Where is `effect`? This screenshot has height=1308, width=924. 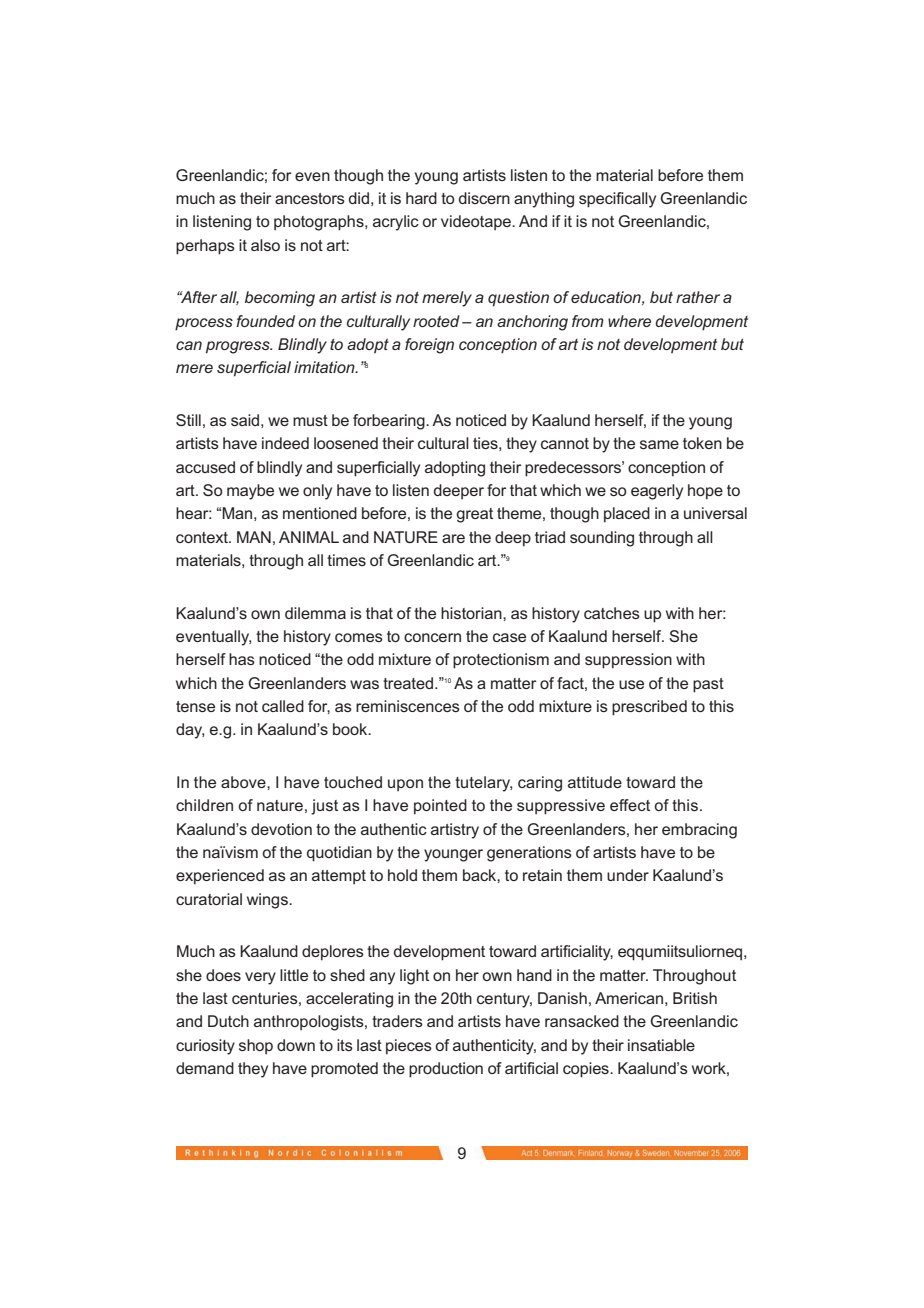 effect is located at coordinates (630, 805).
